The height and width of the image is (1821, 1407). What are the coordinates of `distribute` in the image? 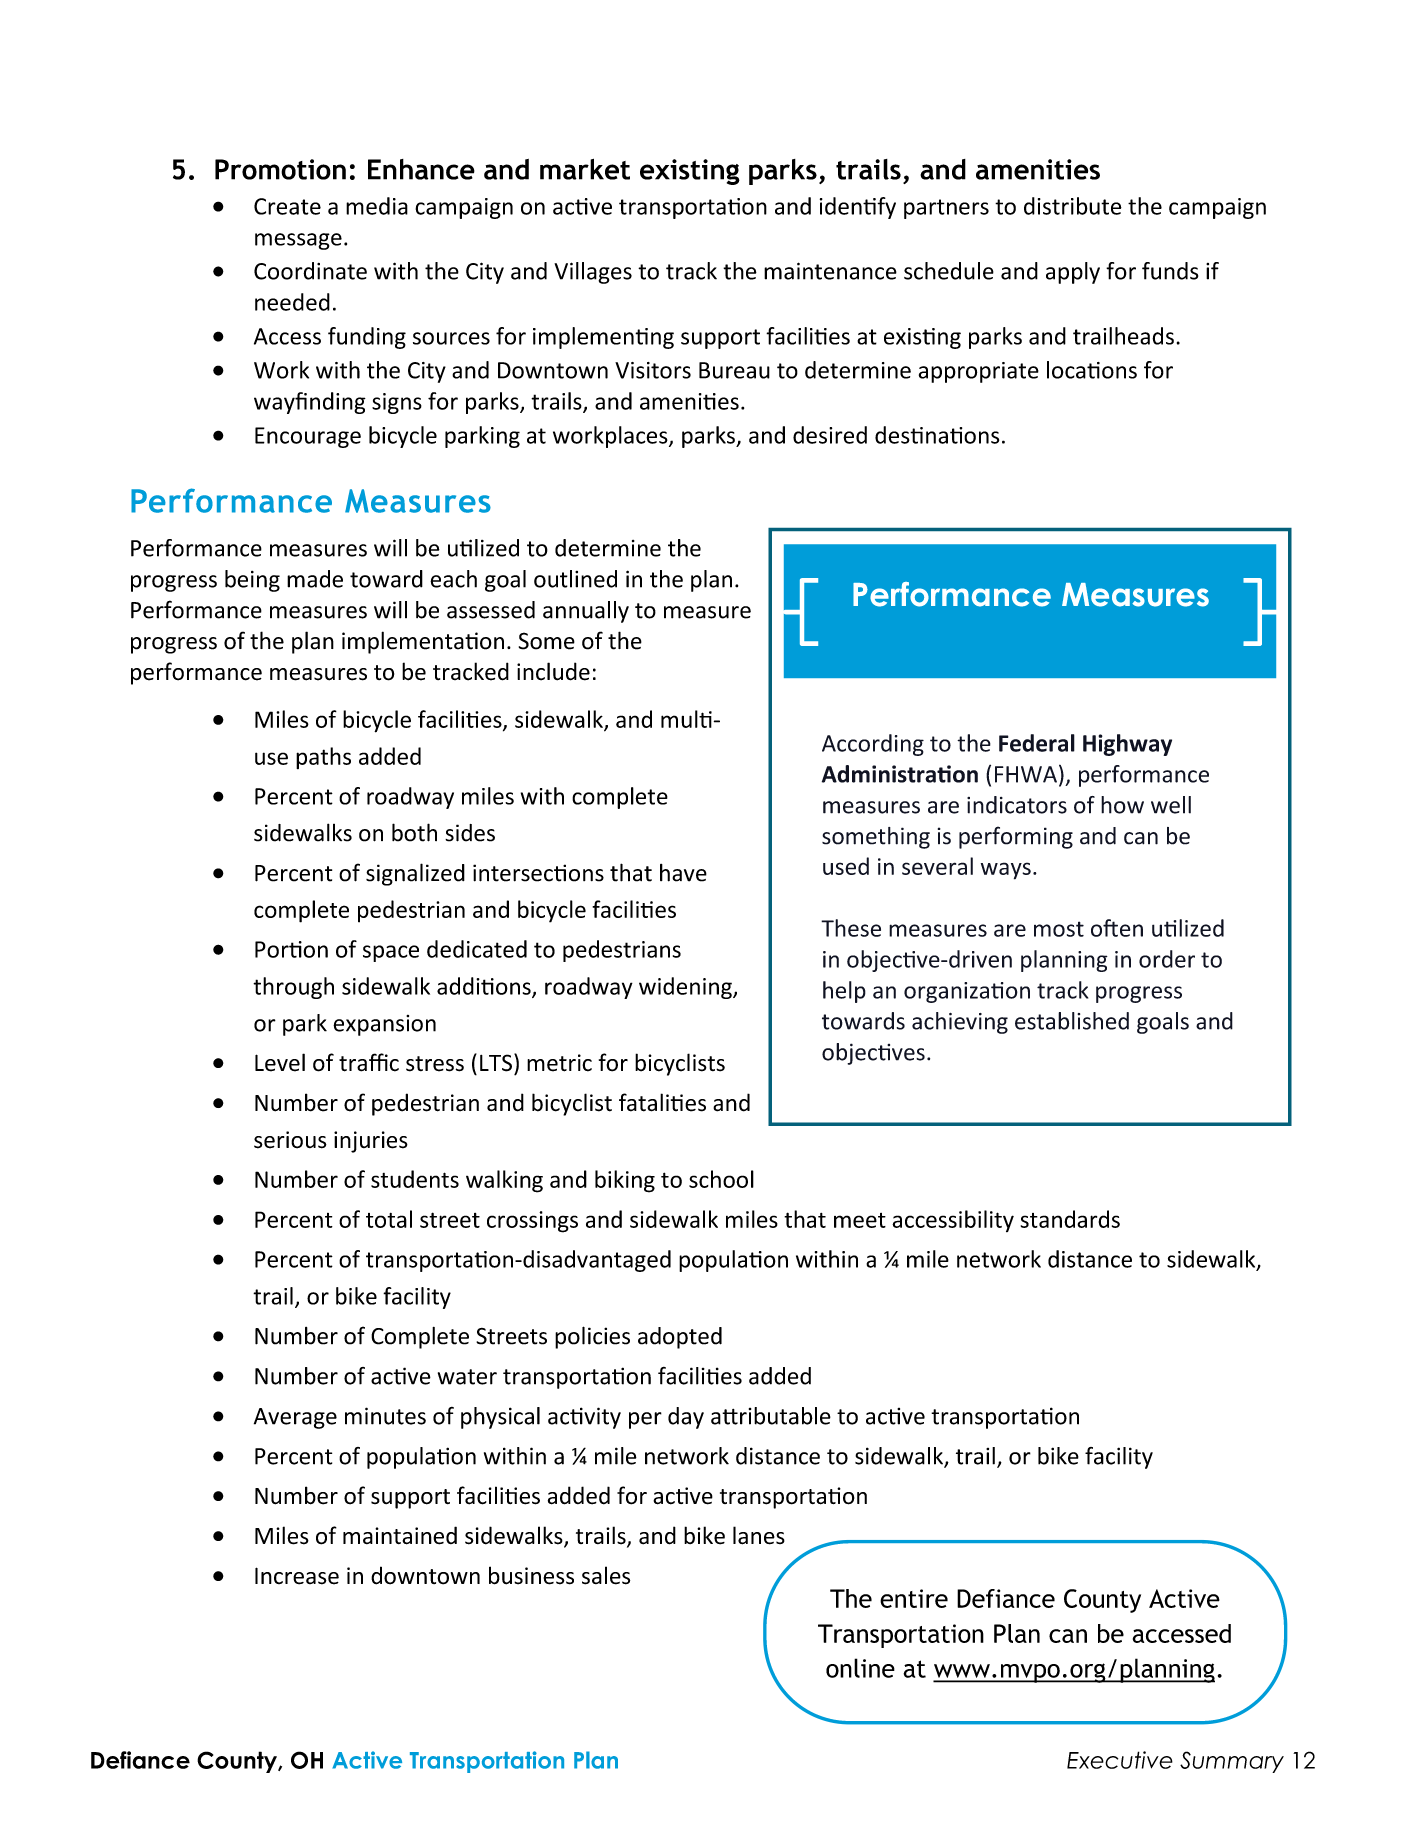 It's located at (1073, 206).
